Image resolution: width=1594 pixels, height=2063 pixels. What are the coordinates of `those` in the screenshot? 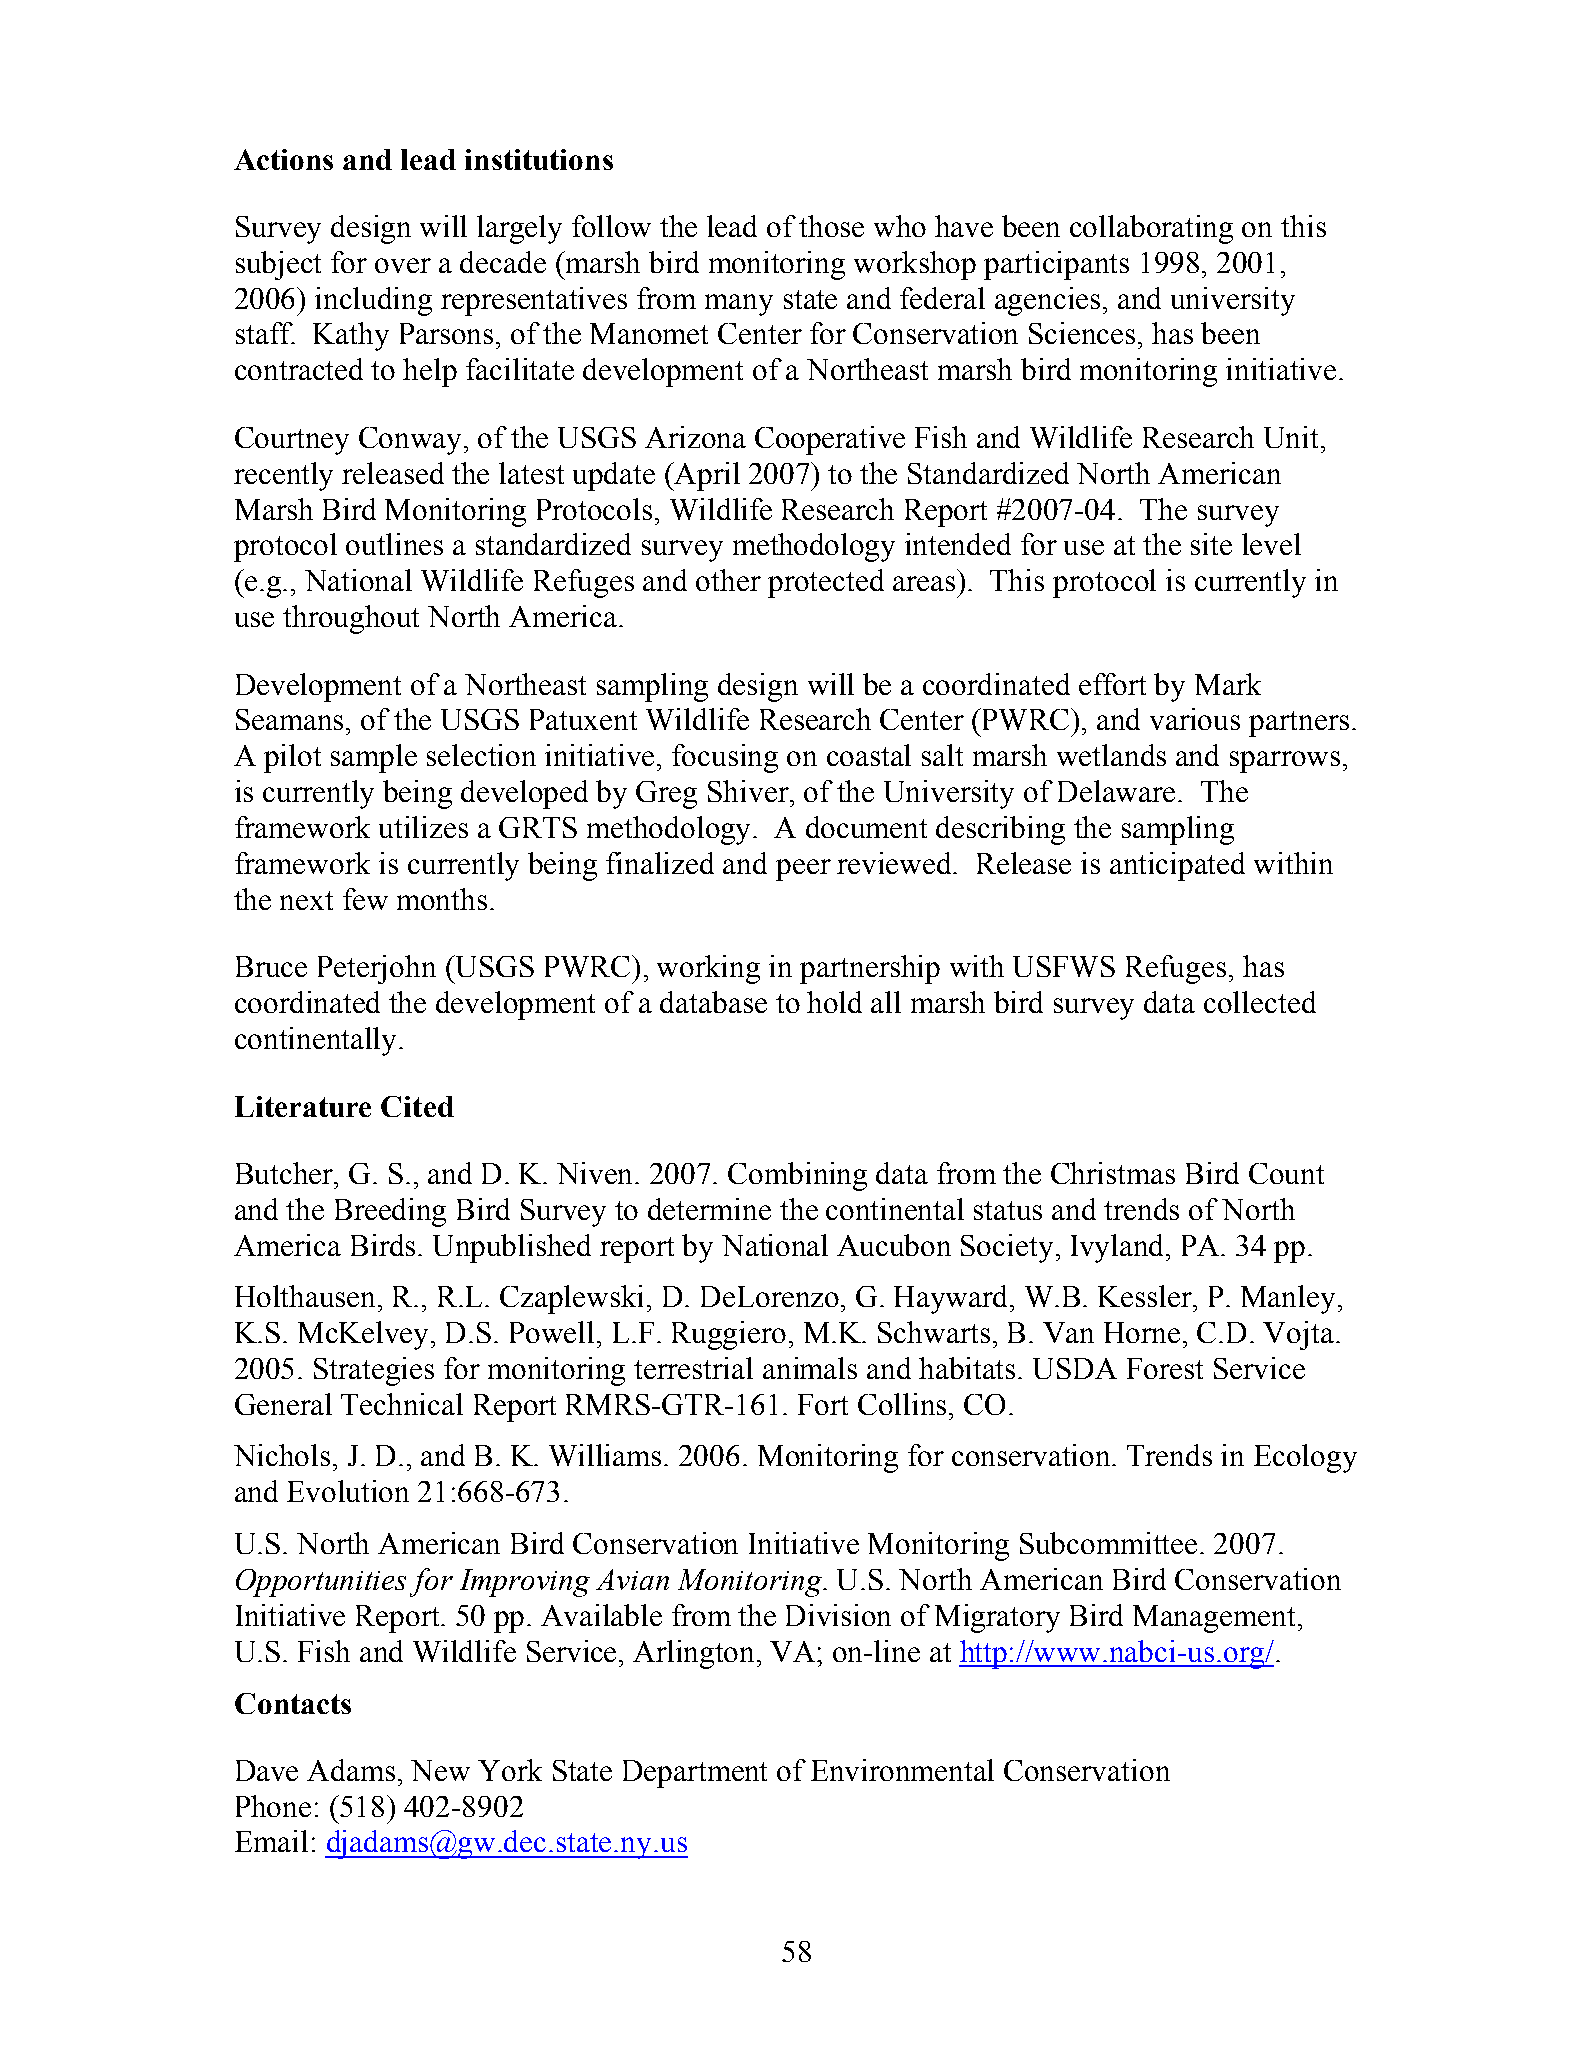 It's located at (831, 226).
